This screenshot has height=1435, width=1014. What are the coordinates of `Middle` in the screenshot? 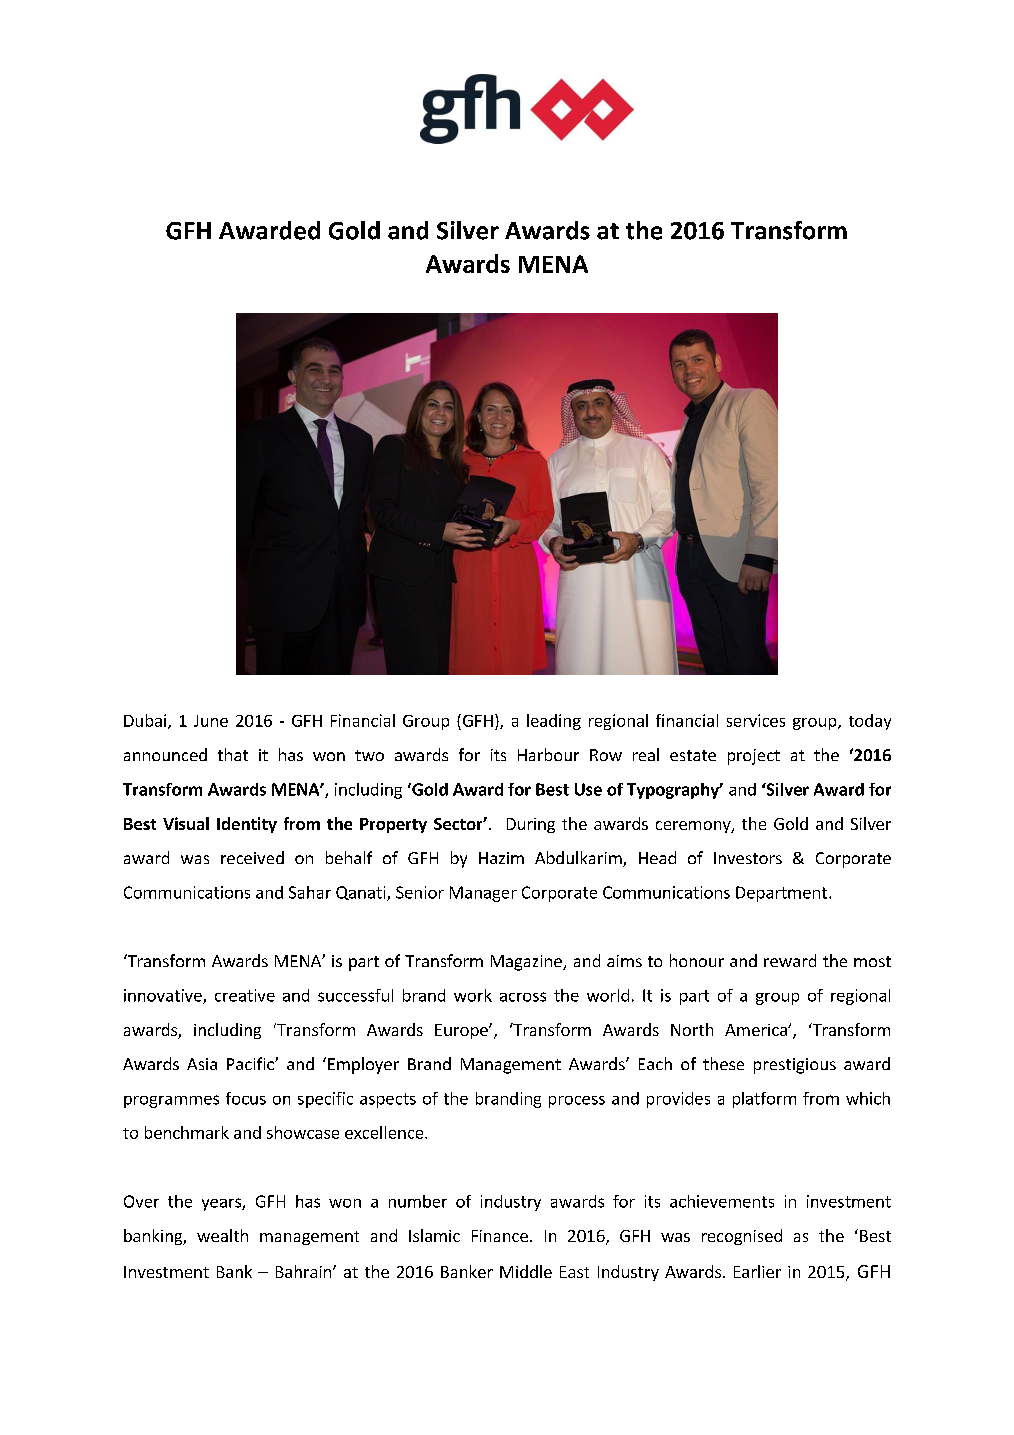 It's located at (526, 1271).
